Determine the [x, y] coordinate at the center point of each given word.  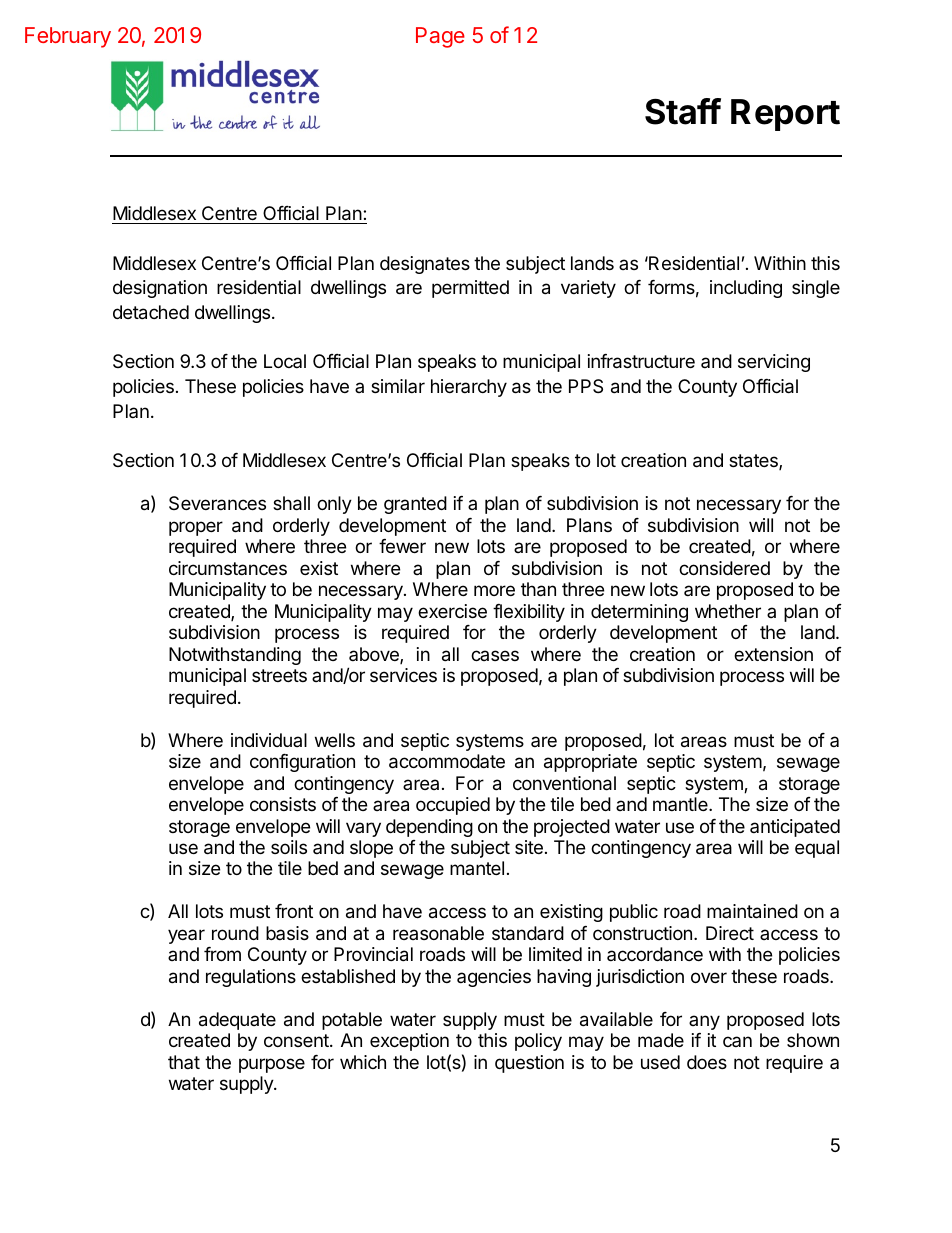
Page [440, 37]
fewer [402, 546]
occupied [453, 806]
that [184, 1062]
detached [151, 312]
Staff [683, 111]
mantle [681, 804]
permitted [470, 289]
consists [283, 804]
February [68, 37]
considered [724, 568]
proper [196, 528]
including [746, 289]
